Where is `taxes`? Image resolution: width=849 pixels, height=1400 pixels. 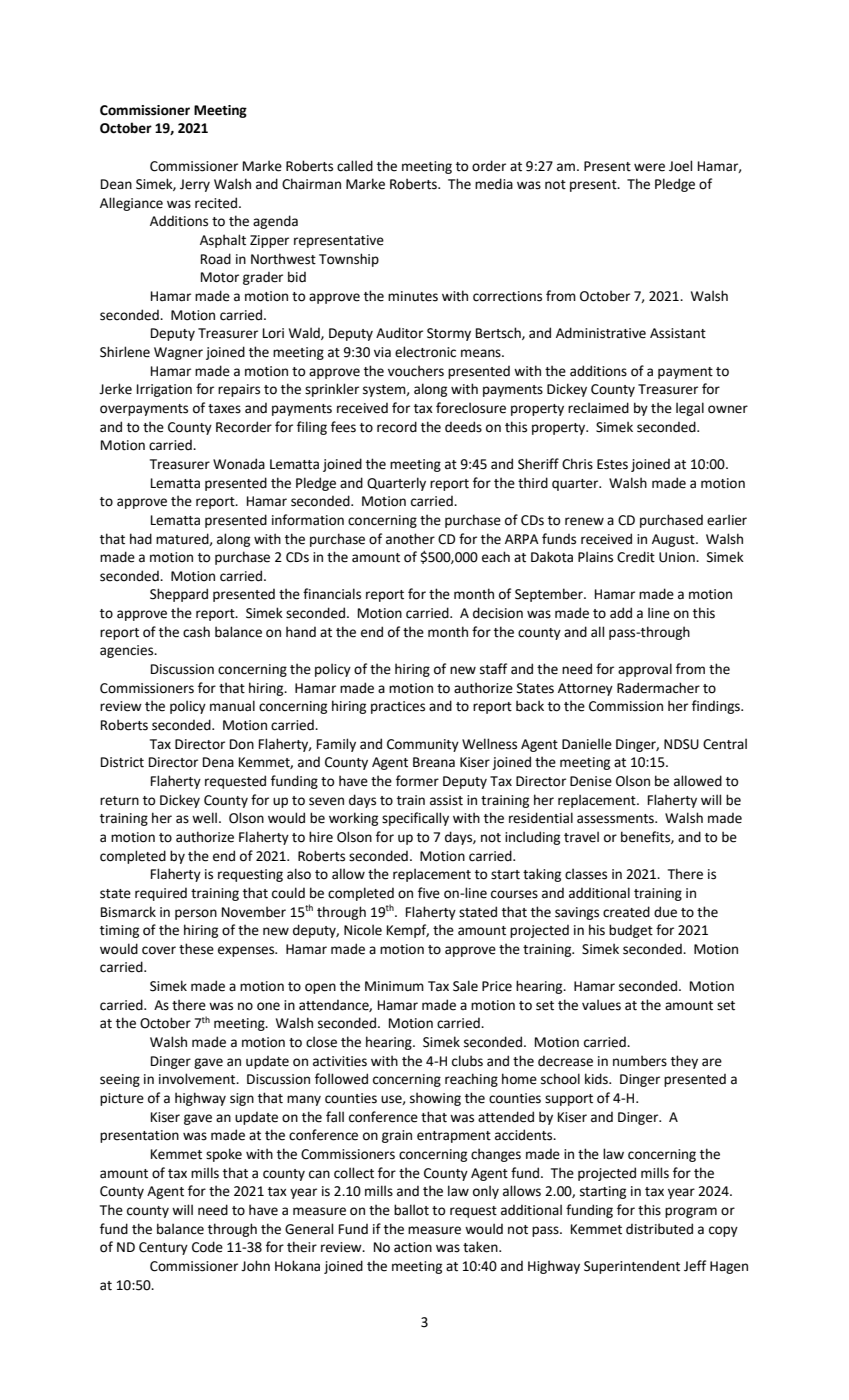
taxes is located at coordinates (224, 409).
